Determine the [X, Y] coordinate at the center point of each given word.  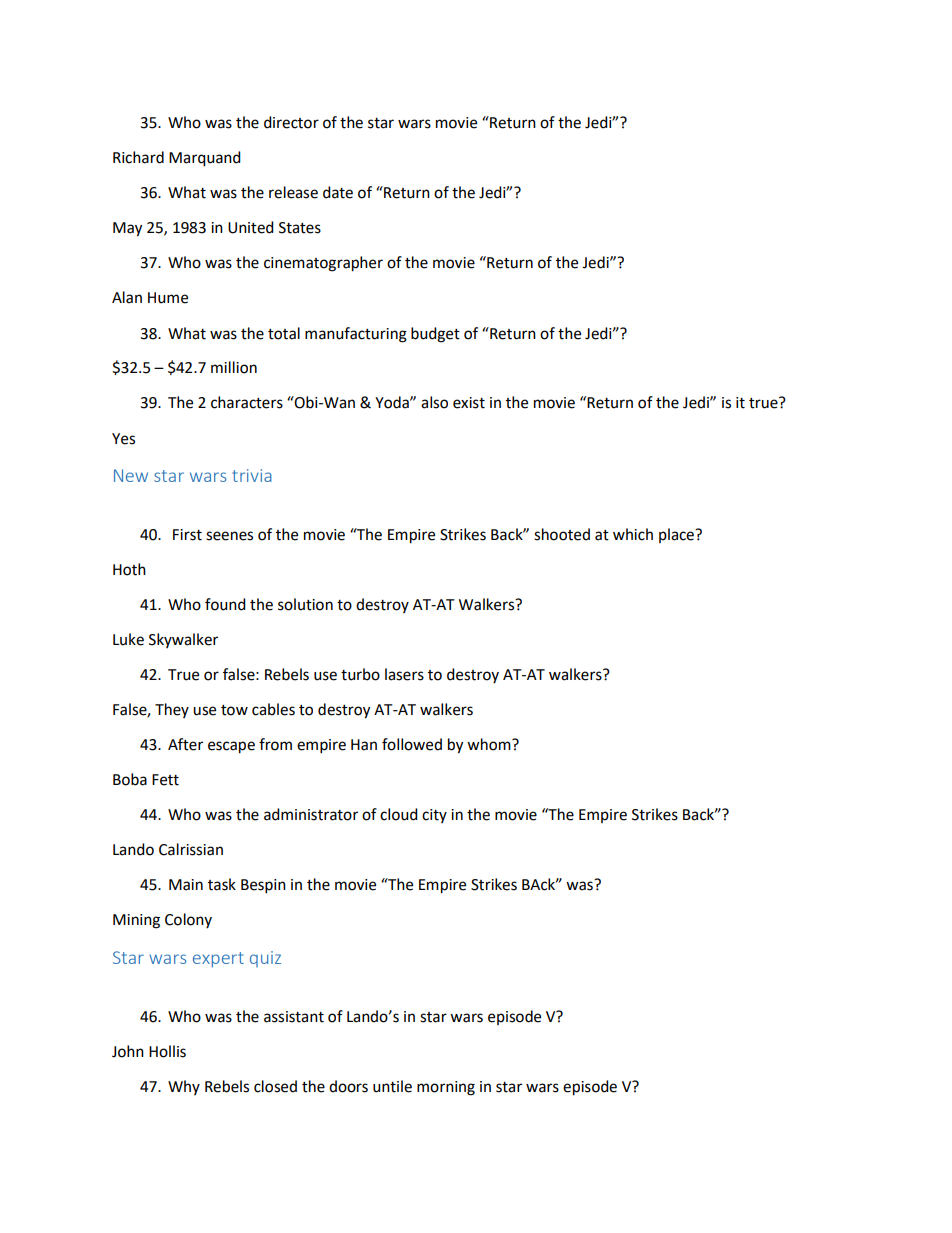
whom [490, 744]
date [338, 192]
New [131, 475]
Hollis [167, 1051]
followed [412, 744]
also [434, 402]
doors [348, 1086]
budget [435, 335]
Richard [138, 157]
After [185, 744]
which [633, 534]
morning [446, 1088]
